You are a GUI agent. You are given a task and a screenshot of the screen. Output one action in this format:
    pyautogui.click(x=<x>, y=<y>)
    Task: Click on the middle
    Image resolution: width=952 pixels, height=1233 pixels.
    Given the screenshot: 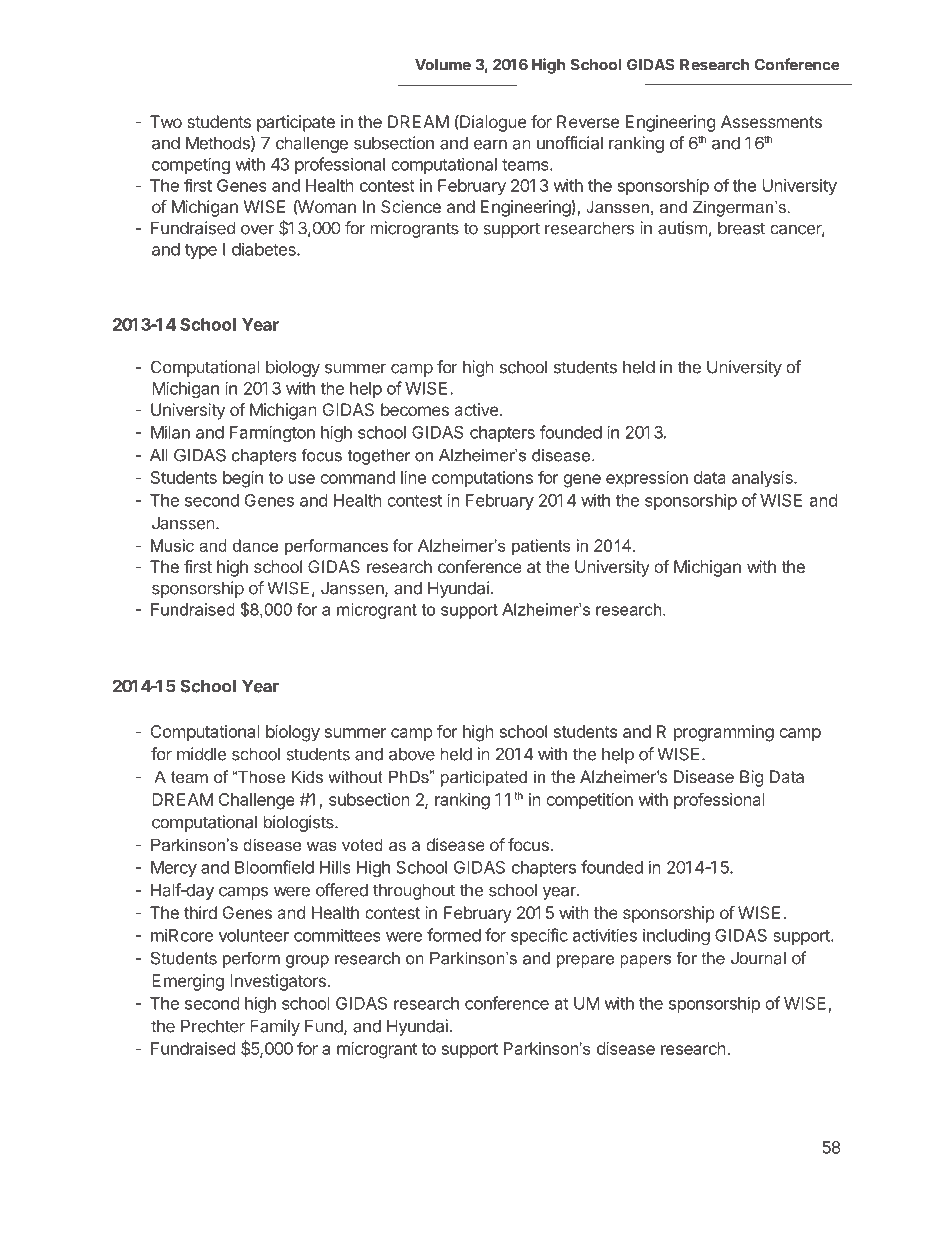 What is the action you would take?
    pyautogui.click(x=201, y=754)
